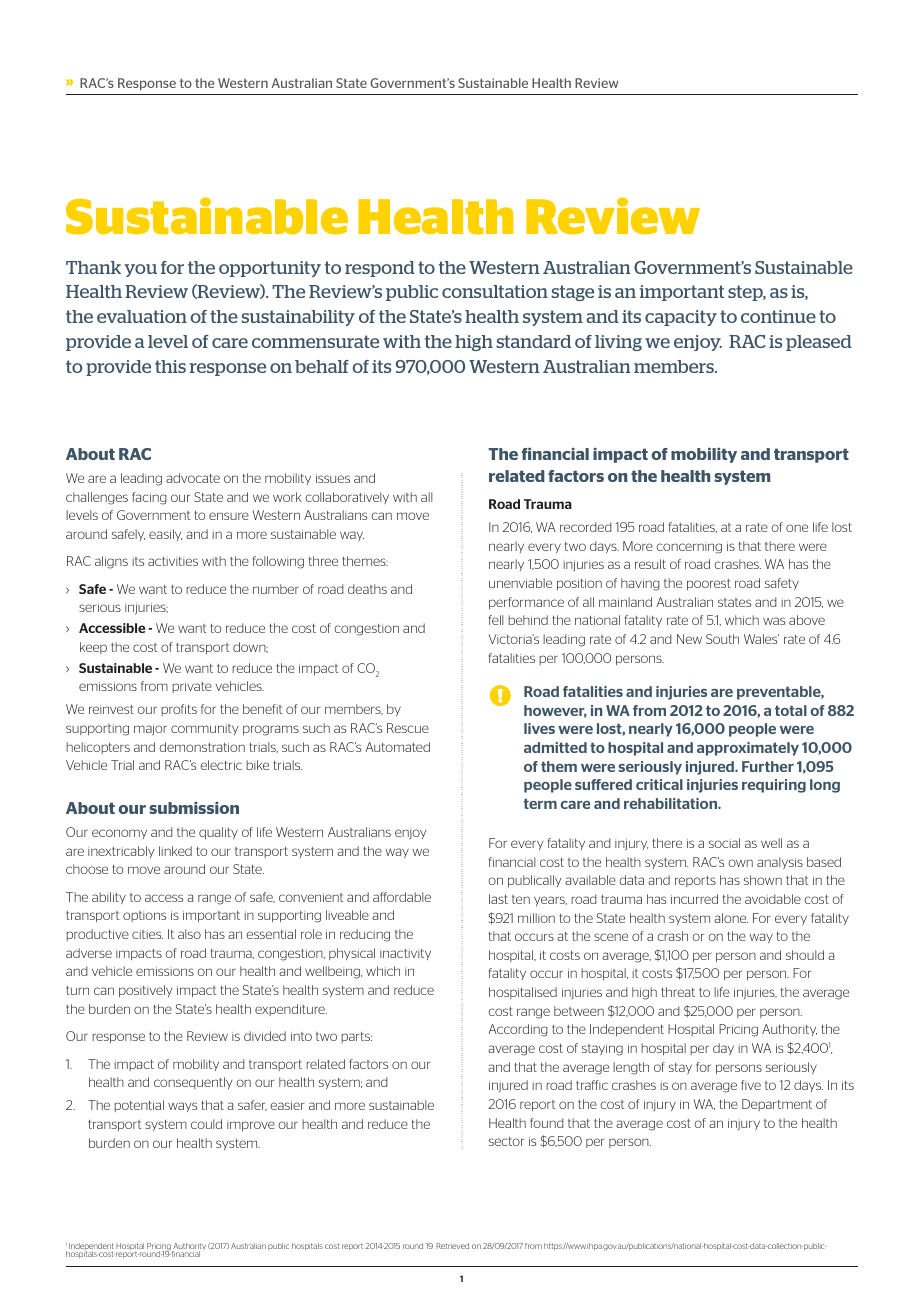  What do you see at coordinates (165, 535) in the image?
I see `easily` at bounding box center [165, 535].
